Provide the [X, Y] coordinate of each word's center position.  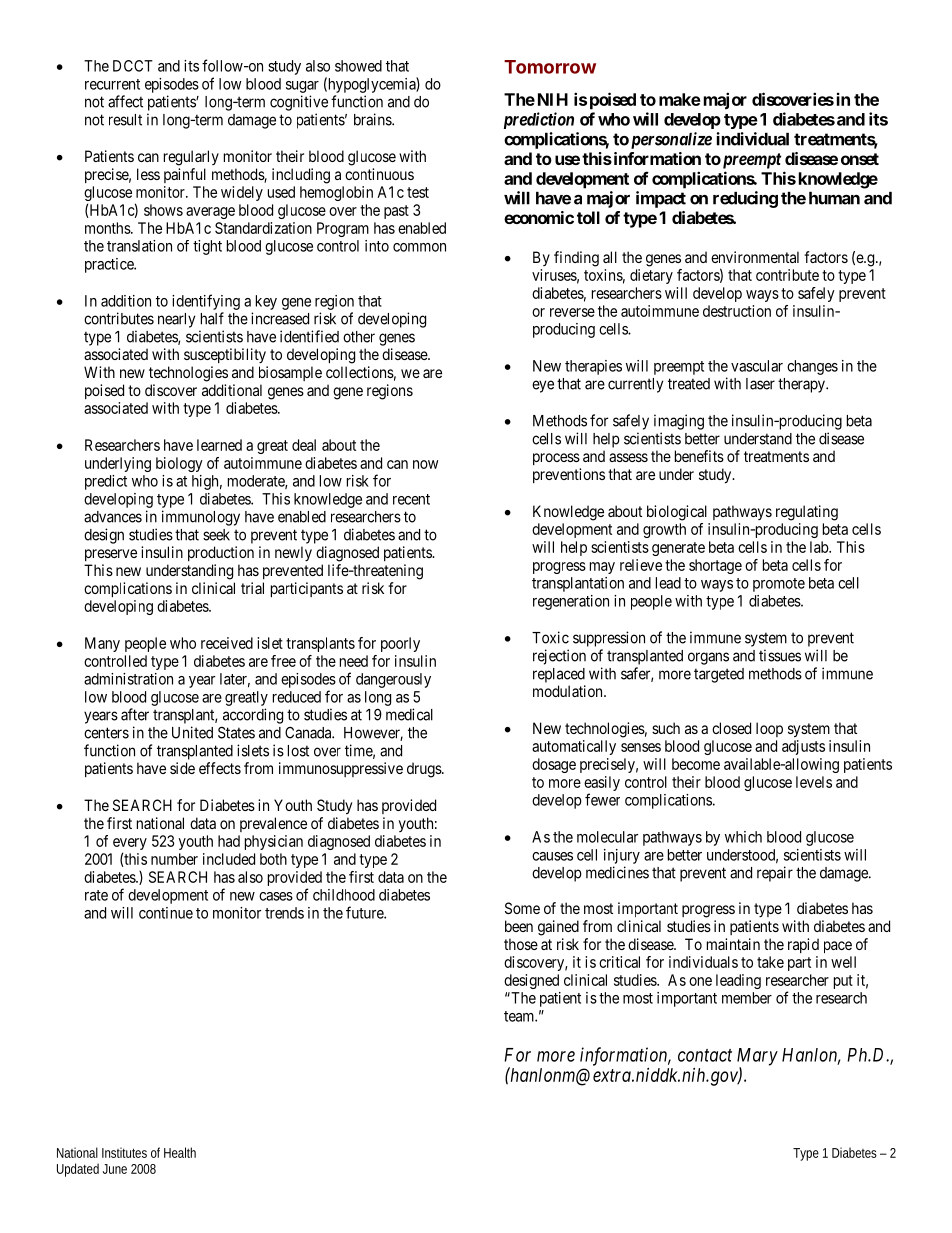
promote [779, 585]
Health [180, 1152]
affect [125, 101]
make [680, 99]
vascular [757, 366]
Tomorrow [550, 67]
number [174, 859]
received [227, 643]
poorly [400, 644]
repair [775, 874]
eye [543, 386]
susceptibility [225, 355]
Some [522, 908]
